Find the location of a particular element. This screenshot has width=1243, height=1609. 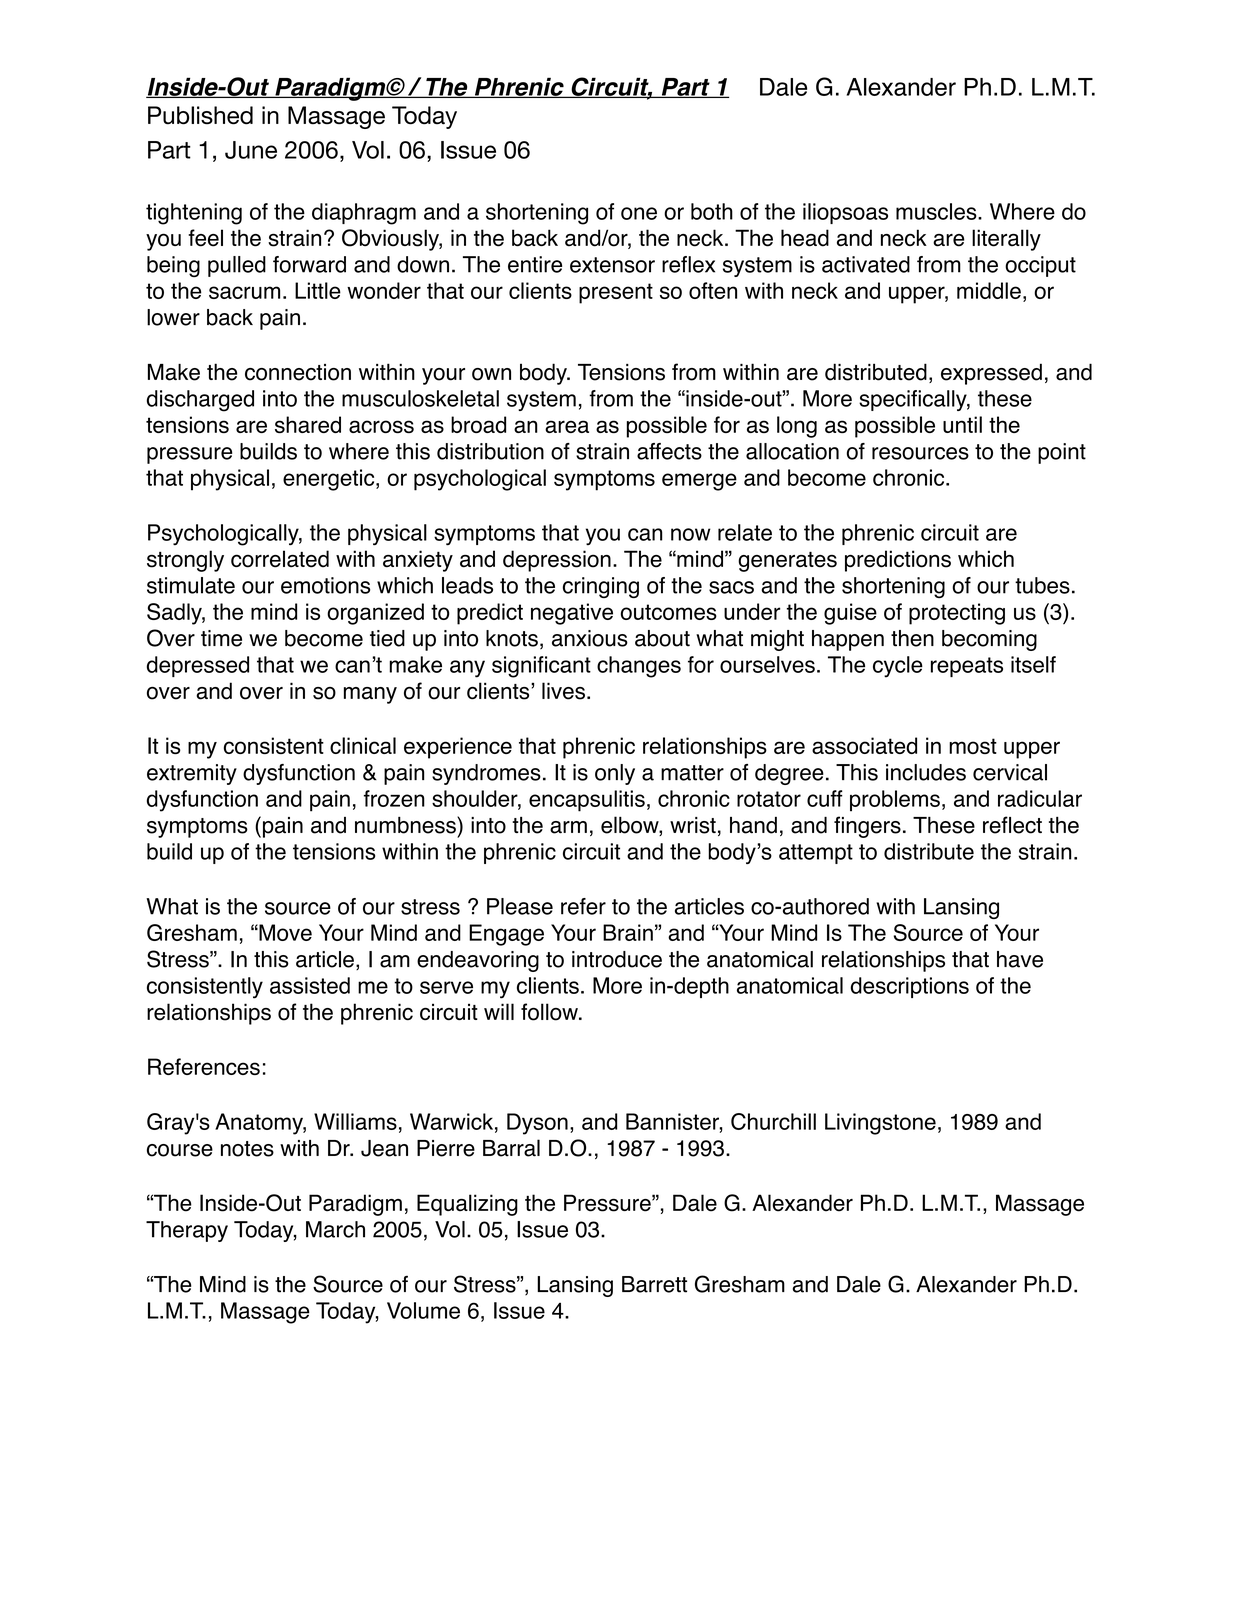

muscles is located at coordinates (937, 211).
